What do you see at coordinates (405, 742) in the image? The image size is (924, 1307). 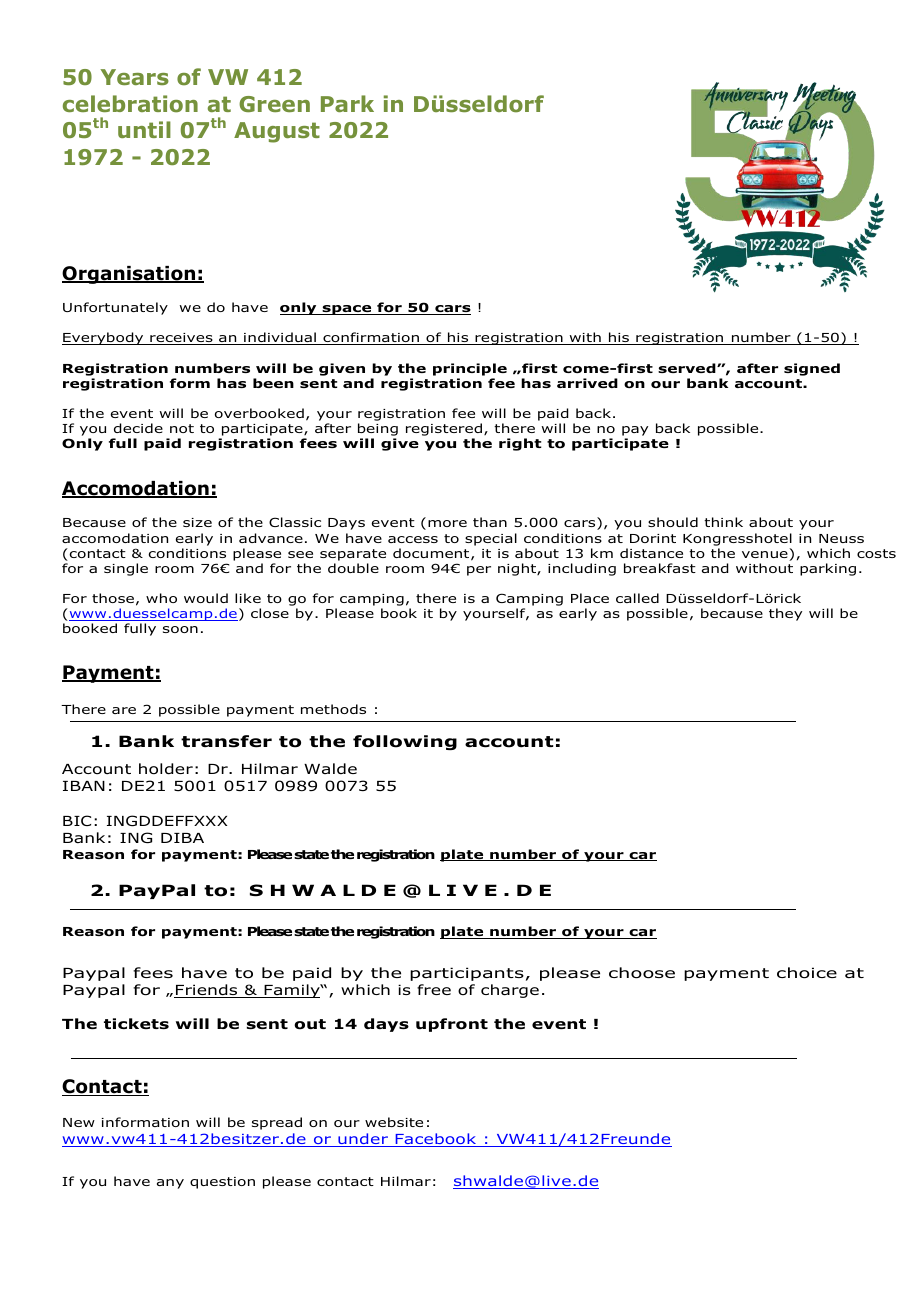 I see `following` at bounding box center [405, 742].
